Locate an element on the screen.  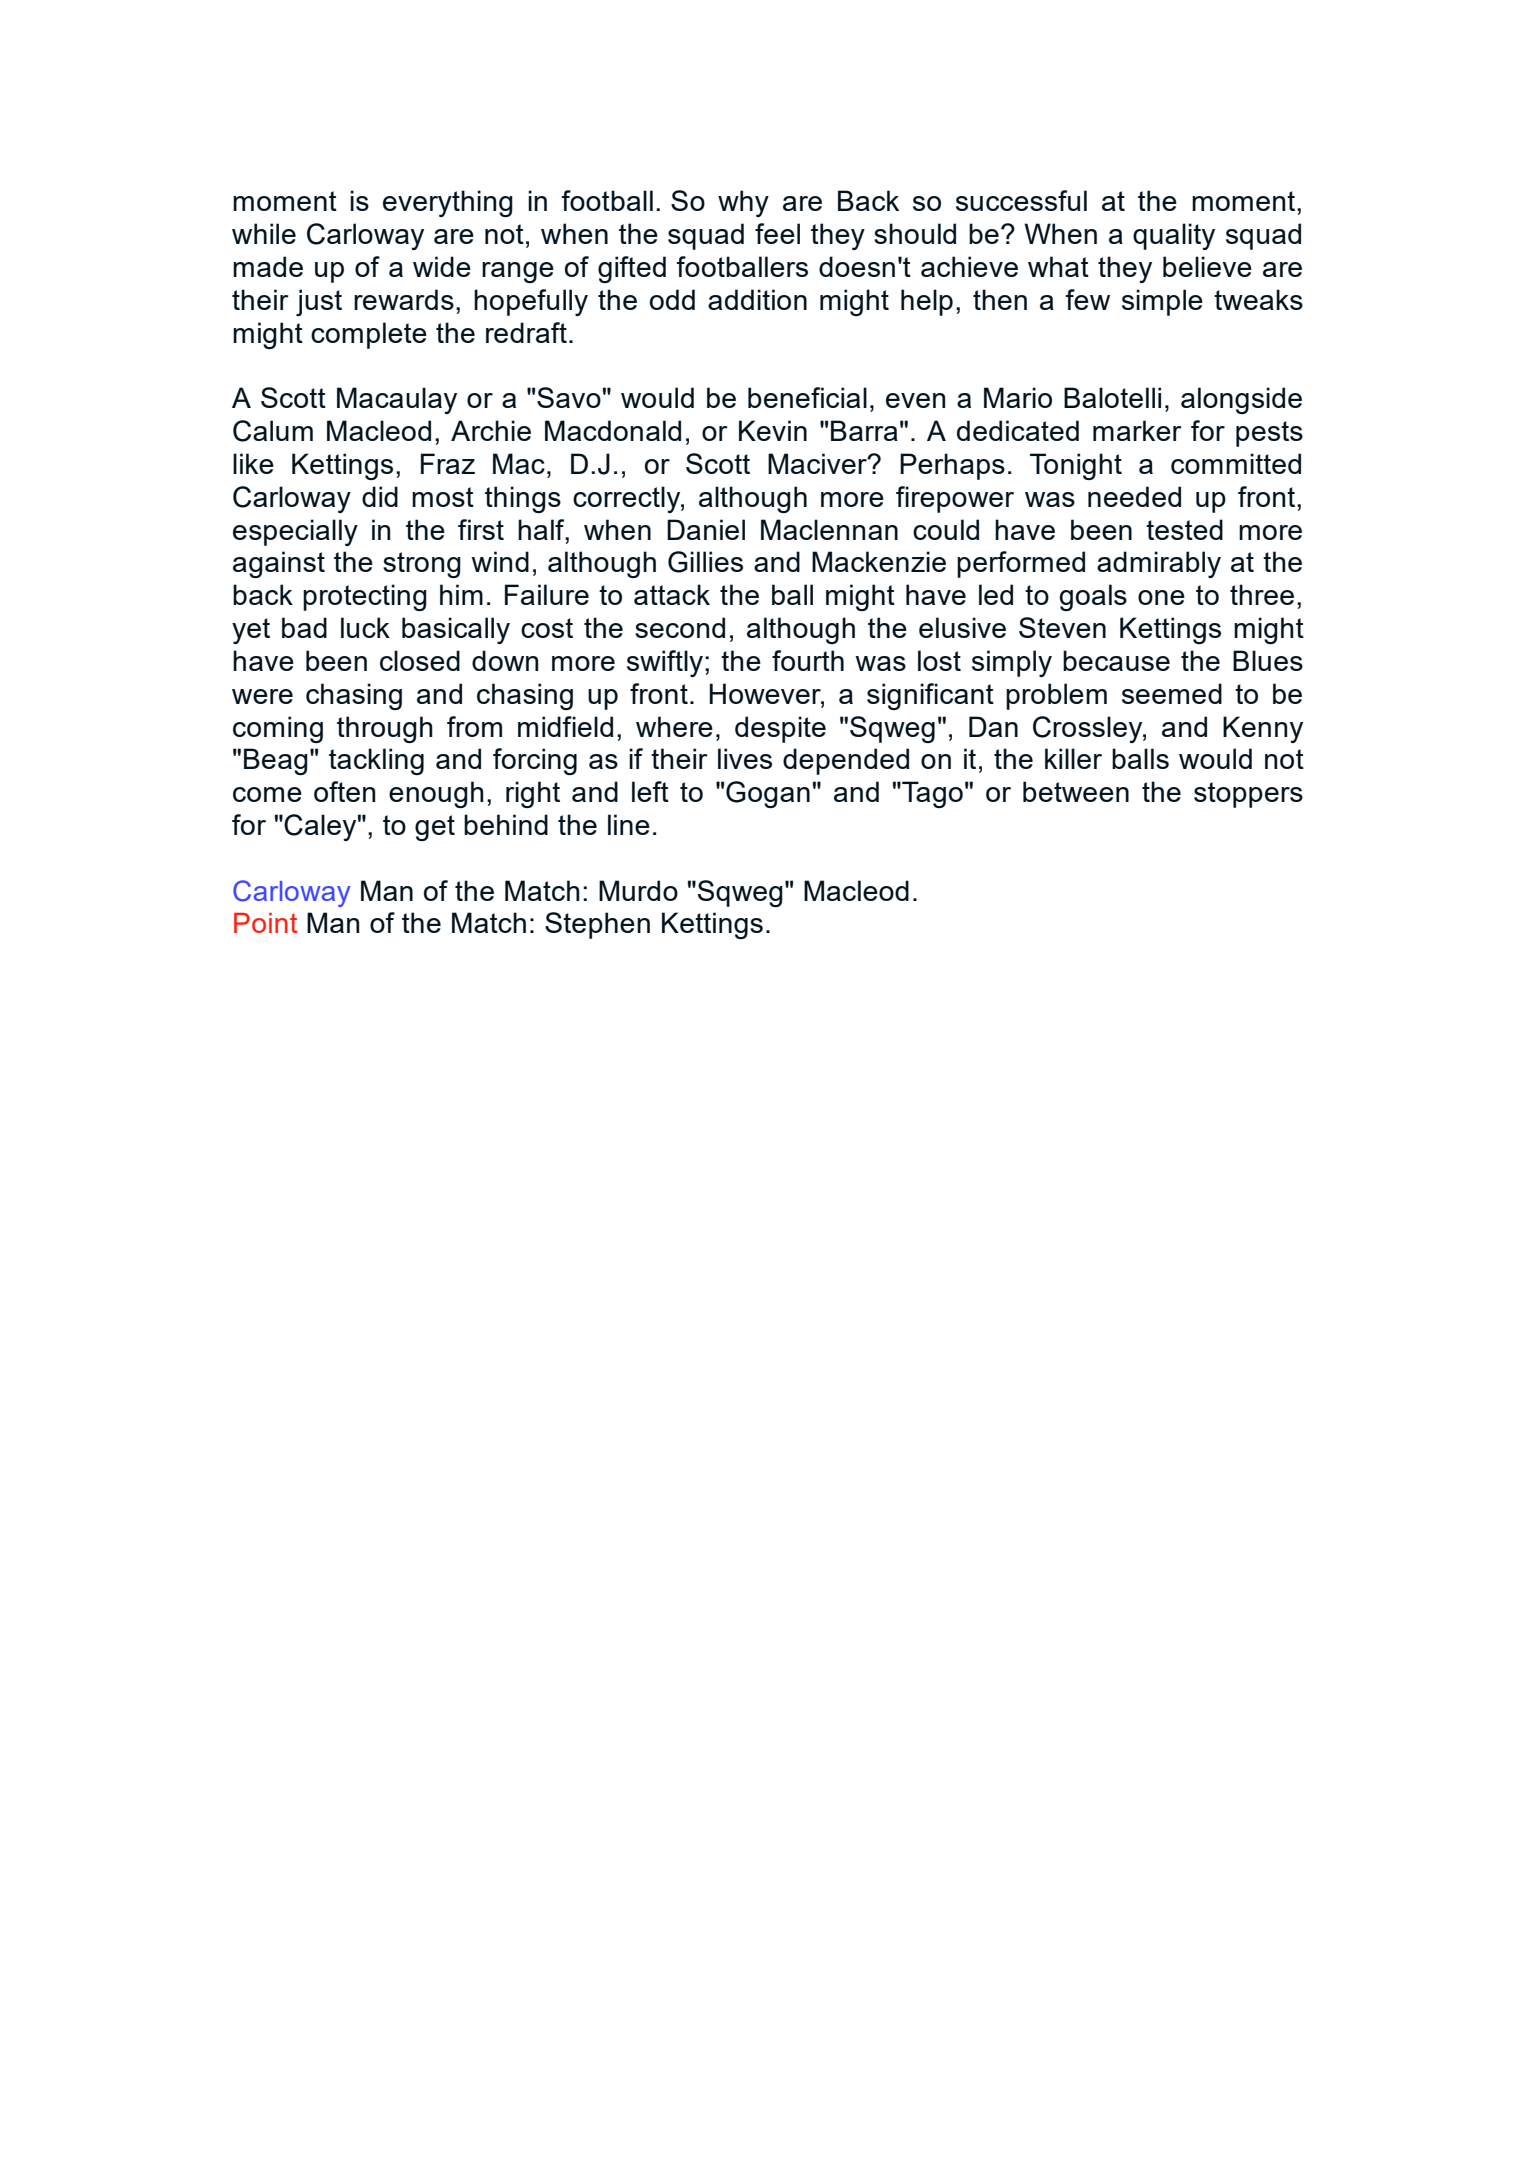
quality is located at coordinates (1174, 236).
